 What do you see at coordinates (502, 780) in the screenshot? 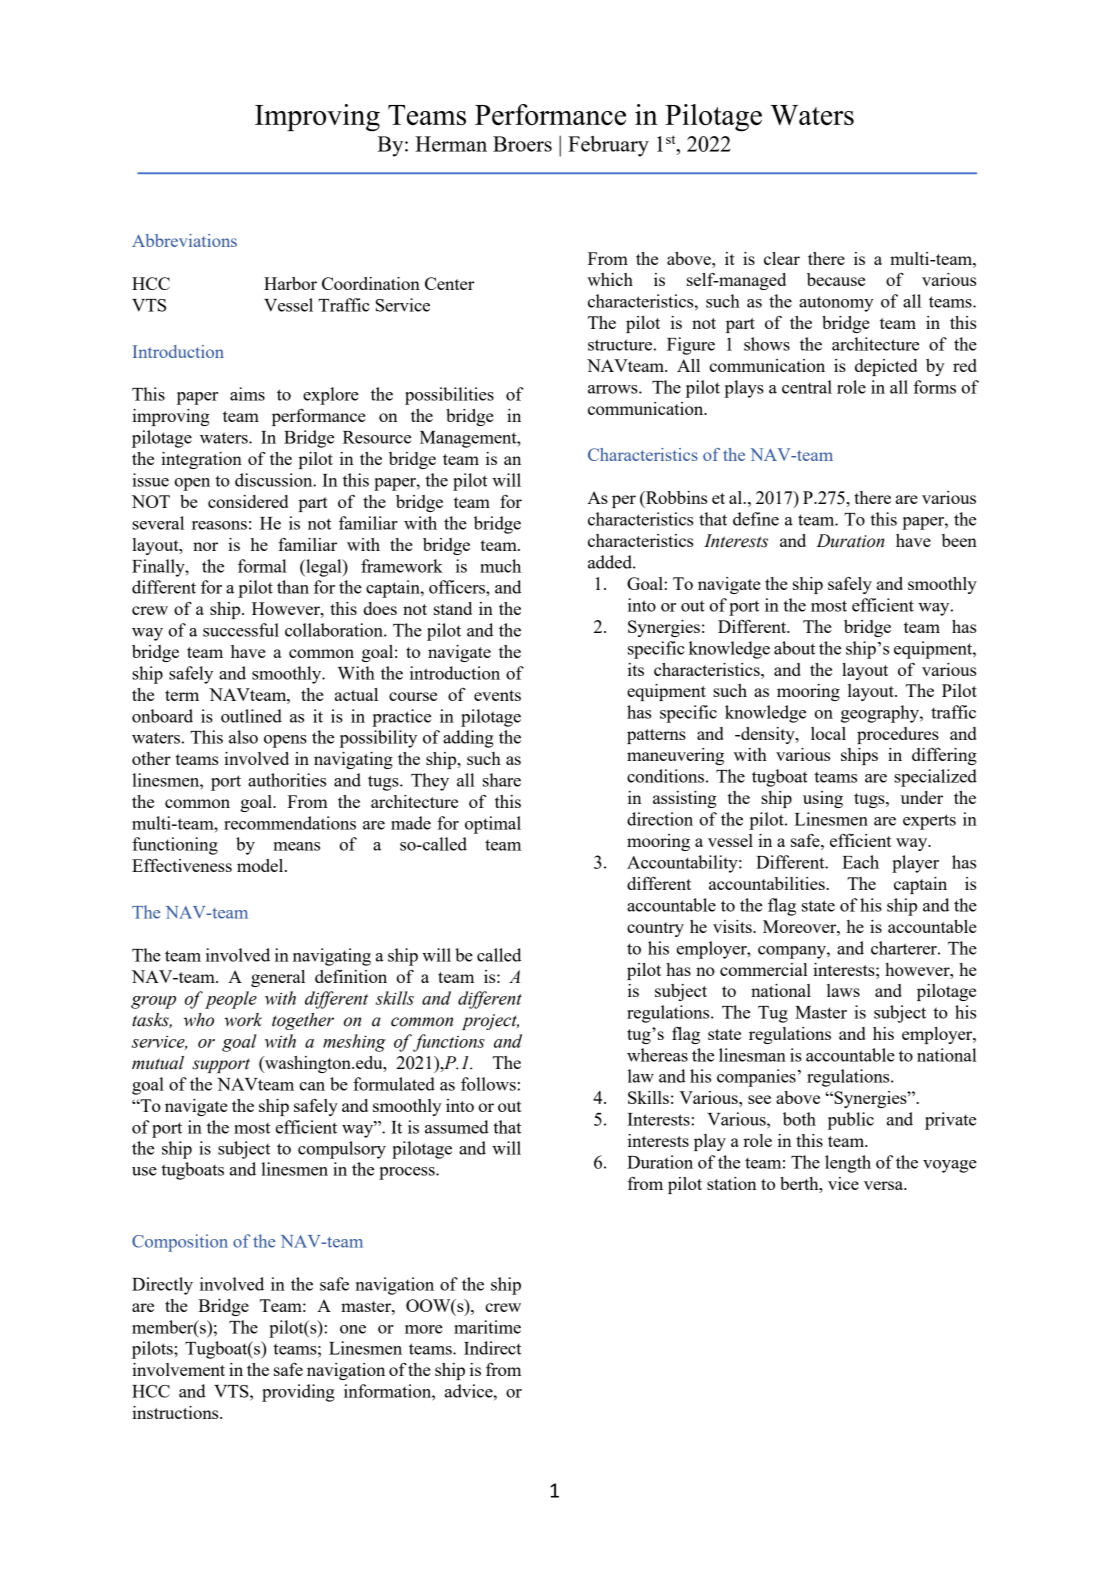
I see `share` at bounding box center [502, 780].
